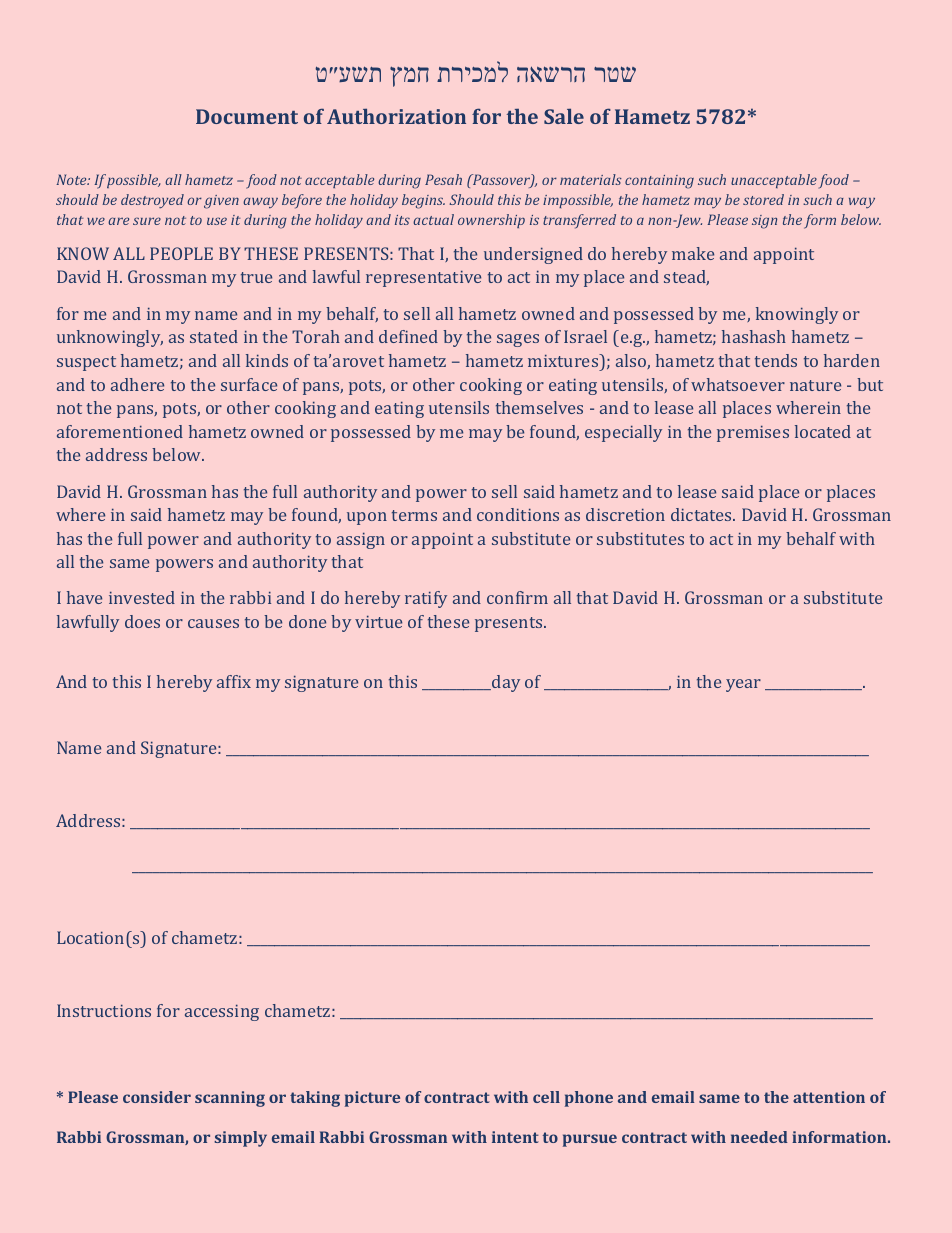 The image size is (952, 1233). I want to click on affix, so click(234, 681).
